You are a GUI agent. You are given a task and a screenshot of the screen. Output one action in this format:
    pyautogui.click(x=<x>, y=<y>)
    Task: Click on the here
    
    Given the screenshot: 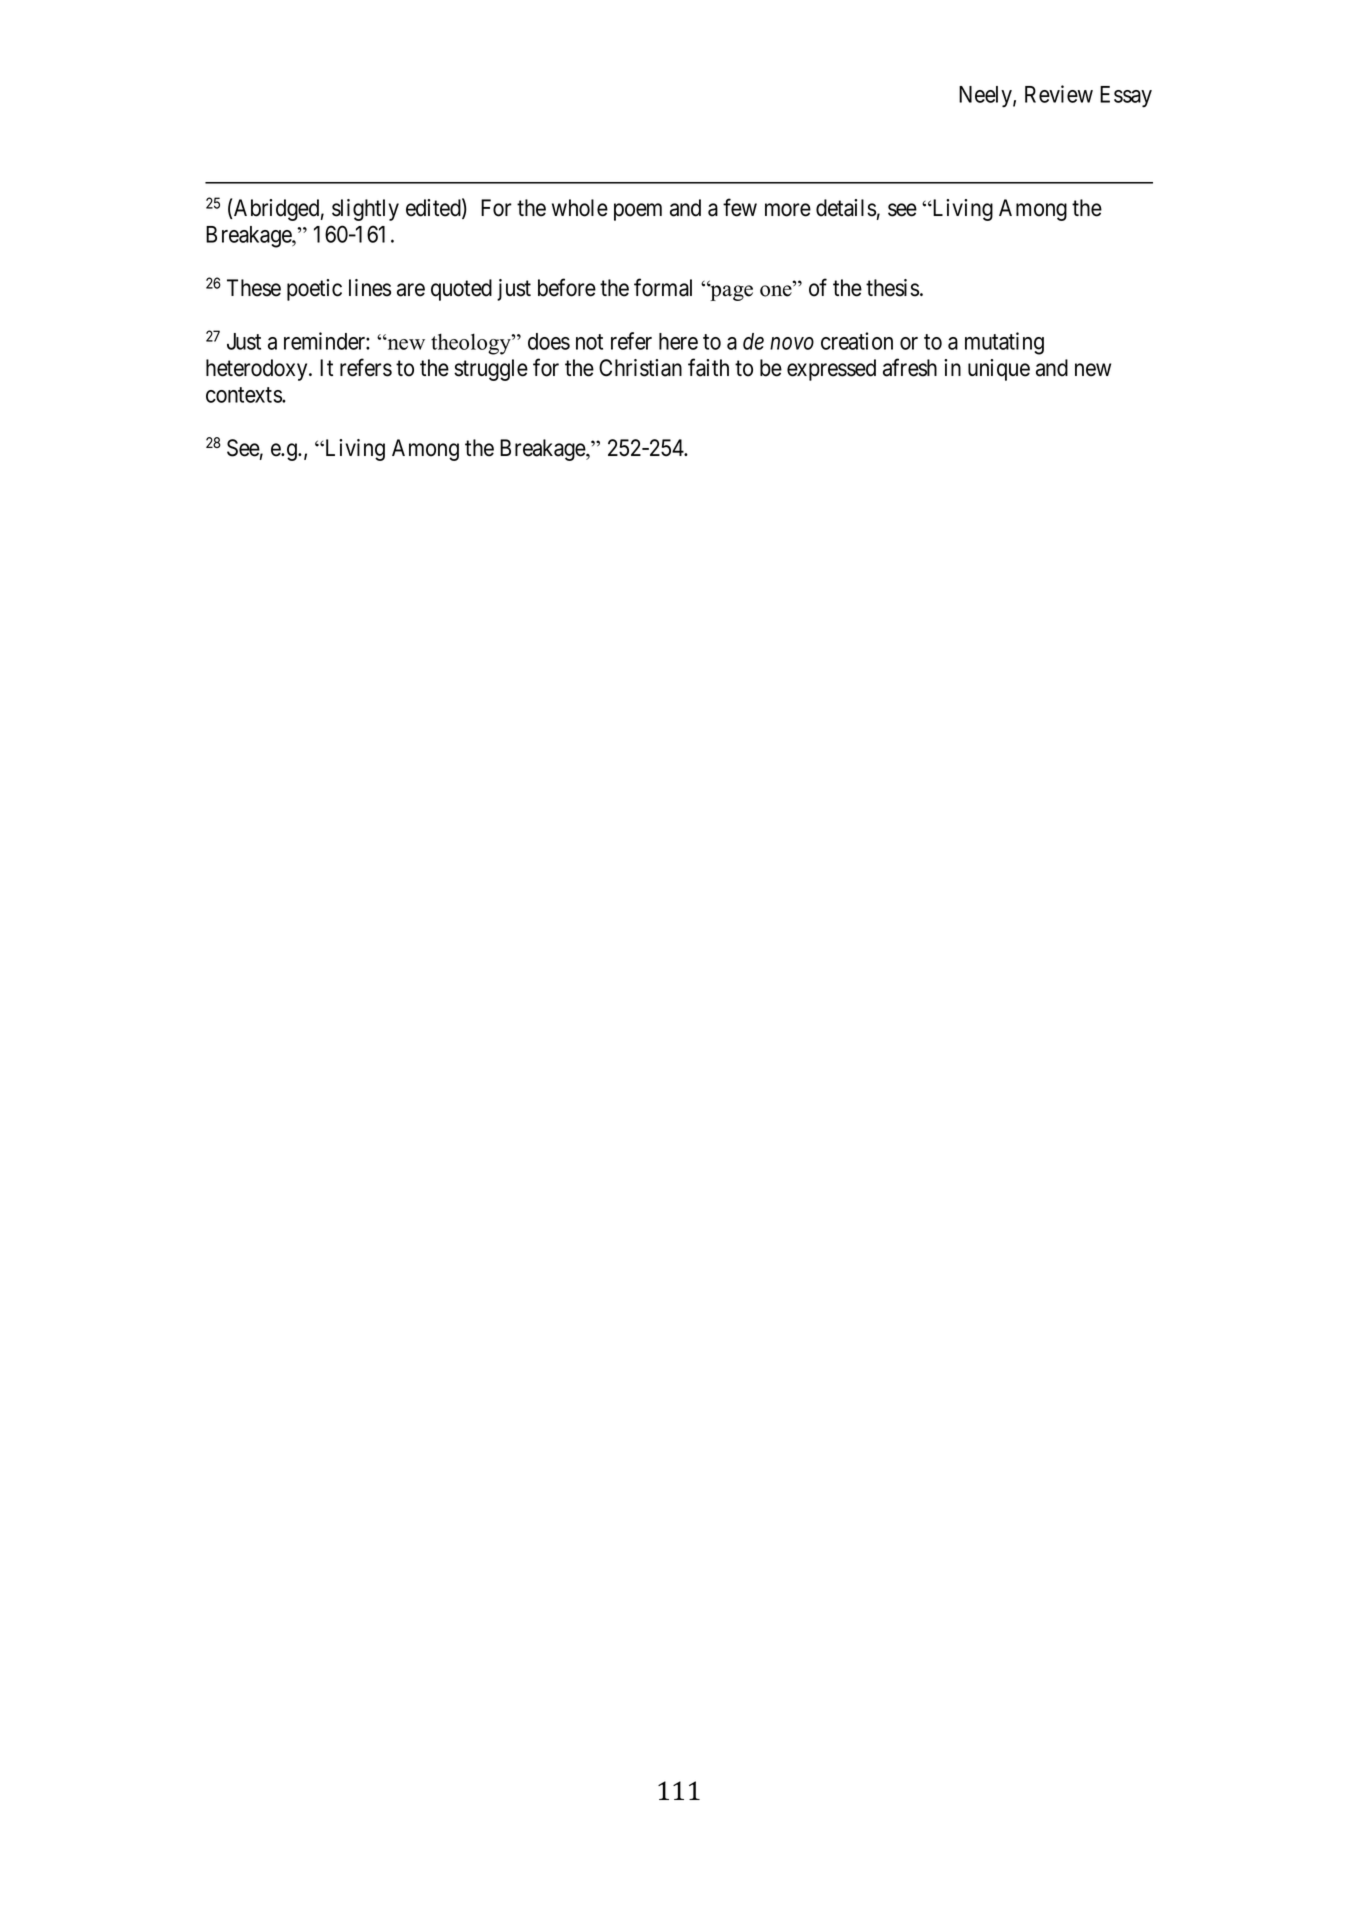 What is the action you would take?
    pyautogui.click(x=678, y=341)
